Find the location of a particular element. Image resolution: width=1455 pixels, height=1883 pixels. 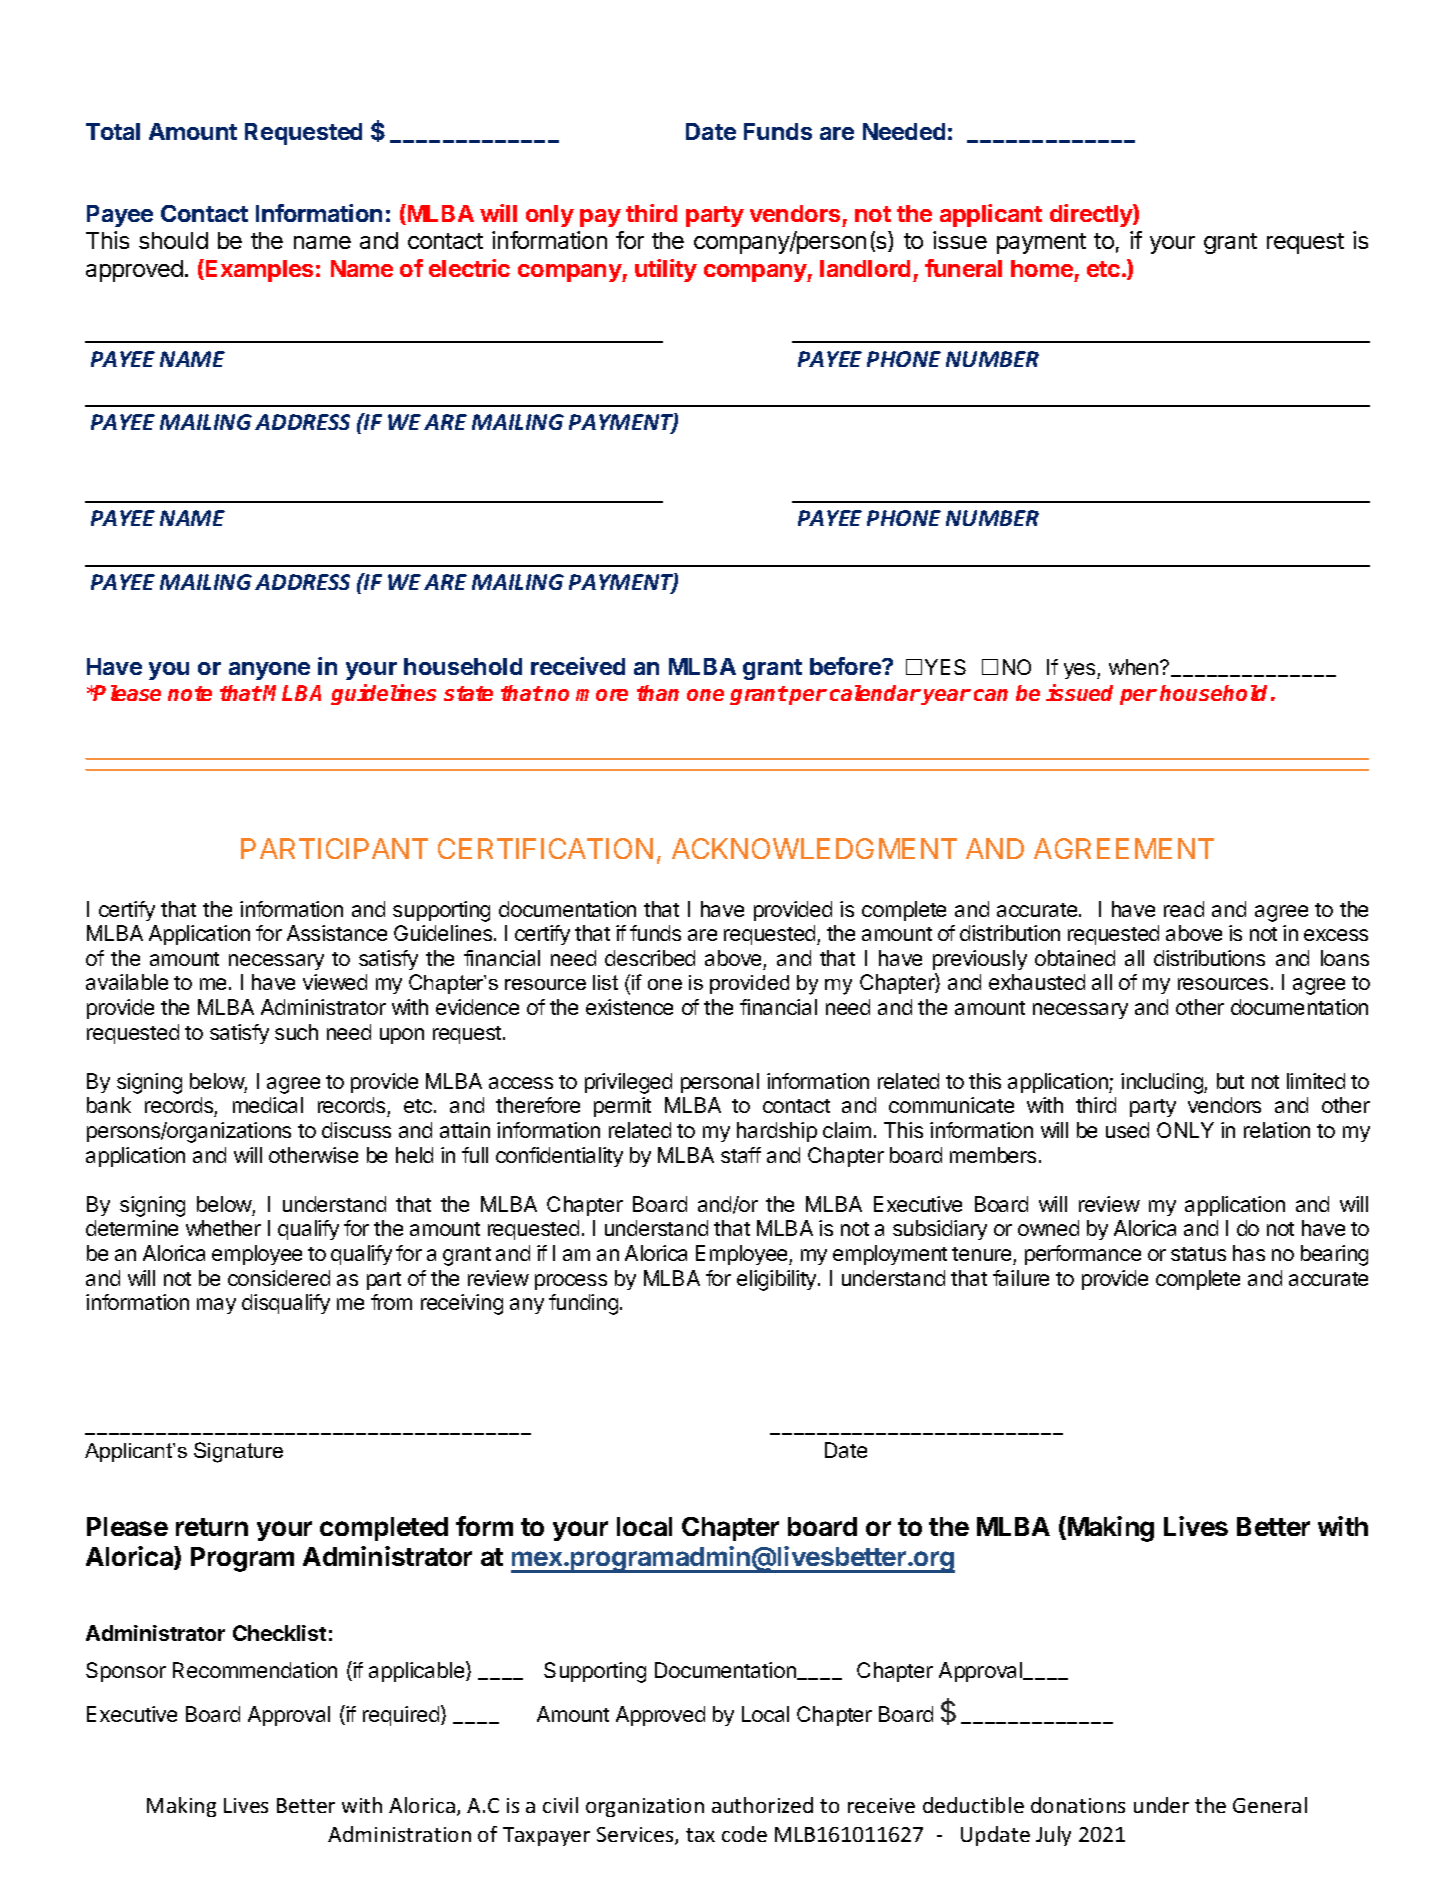

eligibility is located at coordinates (778, 1280).
